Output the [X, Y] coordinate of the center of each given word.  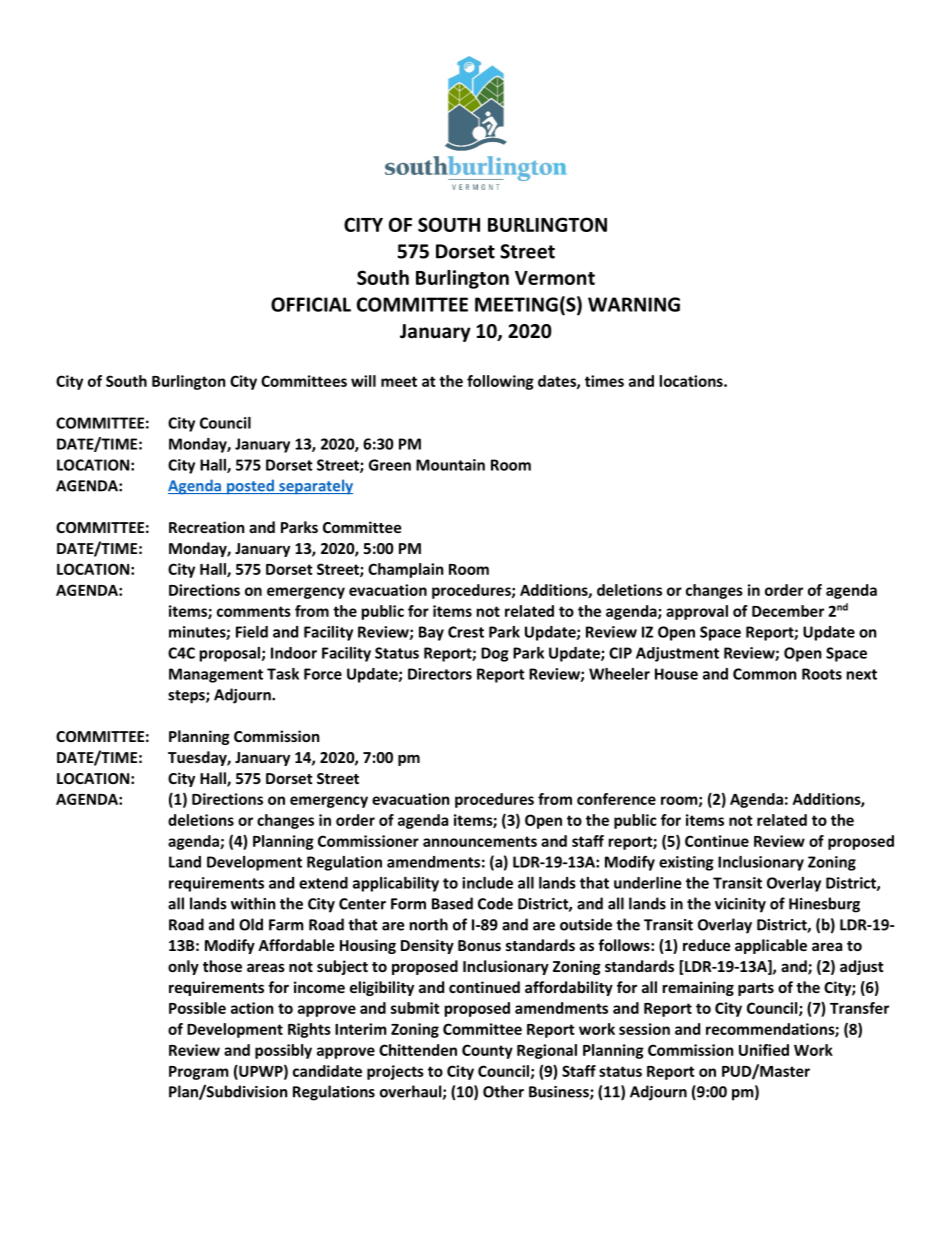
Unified [764, 1050]
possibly [283, 1051]
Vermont [555, 278]
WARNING [634, 304]
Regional [547, 1051]
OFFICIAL [311, 304]
